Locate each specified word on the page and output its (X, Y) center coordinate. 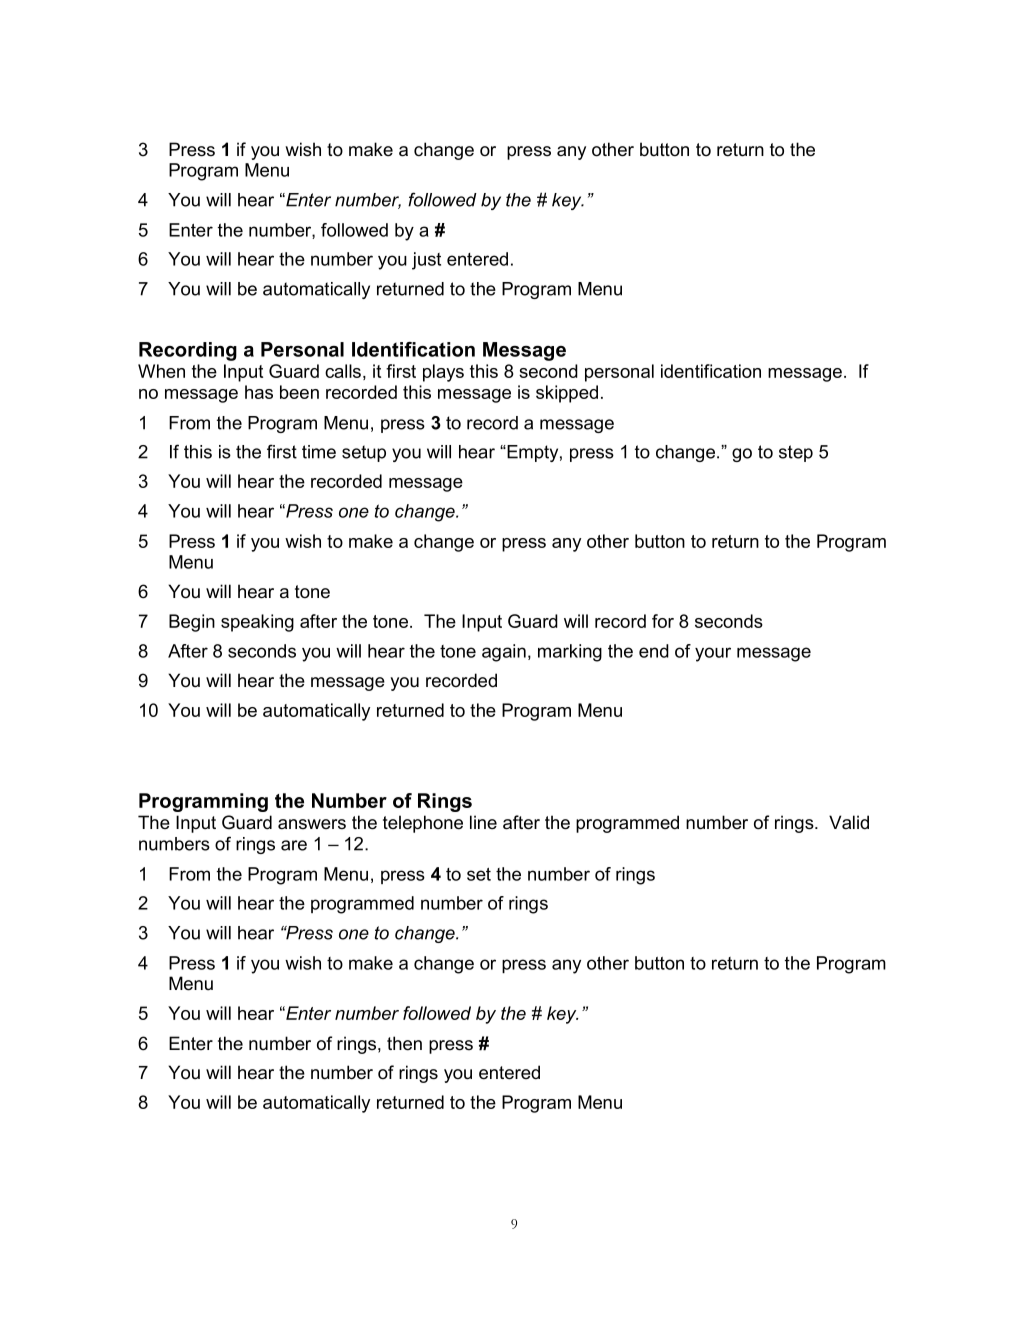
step (796, 453)
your (713, 654)
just (426, 261)
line (483, 822)
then (404, 1043)
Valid (849, 822)
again (504, 653)
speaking (257, 623)
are (294, 845)
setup (364, 453)
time (319, 452)
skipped (567, 394)
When (161, 371)
